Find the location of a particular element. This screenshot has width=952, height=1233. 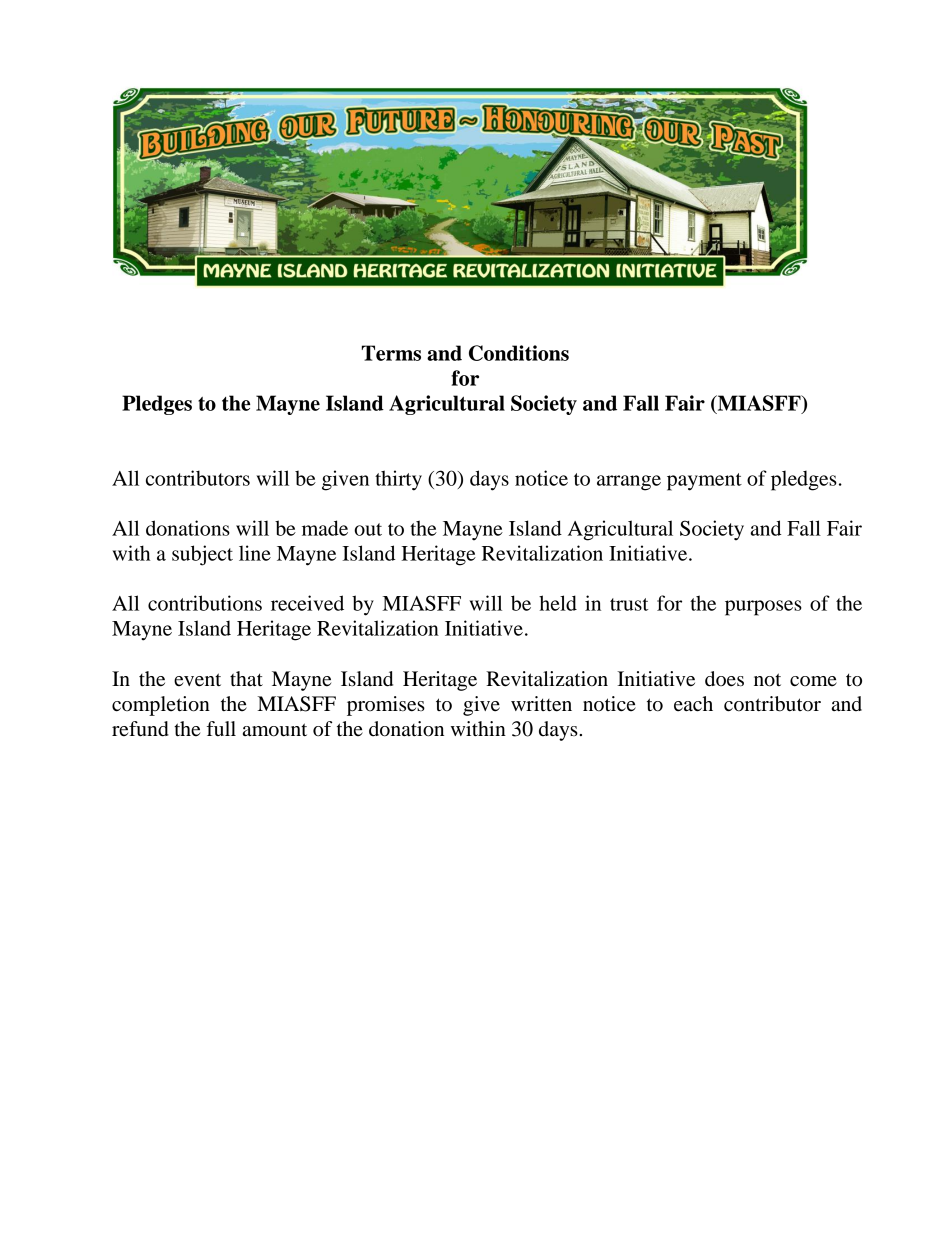

Conditions is located at coordinates (519, 353).
